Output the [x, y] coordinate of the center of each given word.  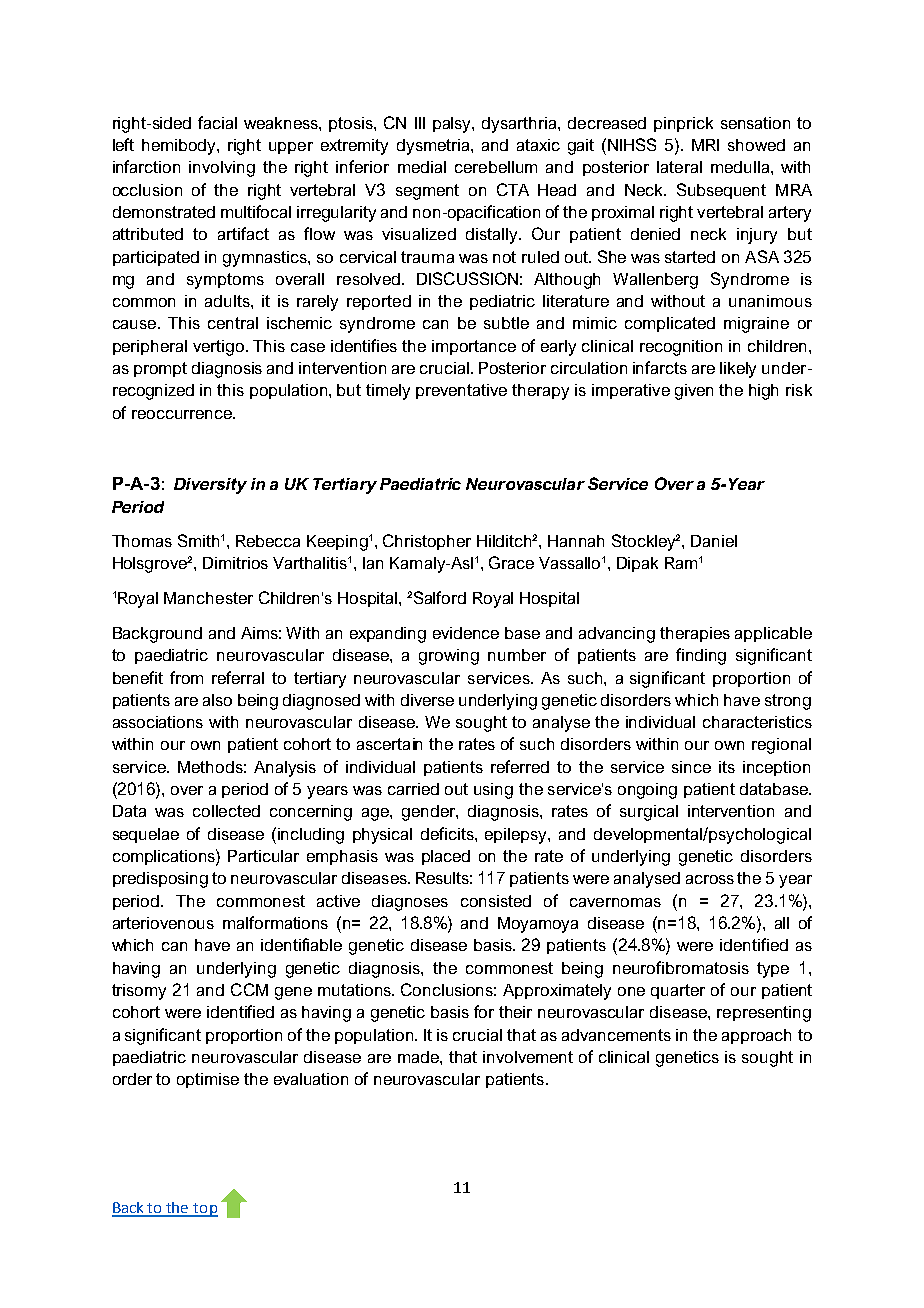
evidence [466, 633]
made [419, 1057]
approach [756, 1036]
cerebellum [496, 167]
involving [222, 169]
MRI [705, 145]
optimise [208, 1080]
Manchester [208, 598]
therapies [695, 634]
